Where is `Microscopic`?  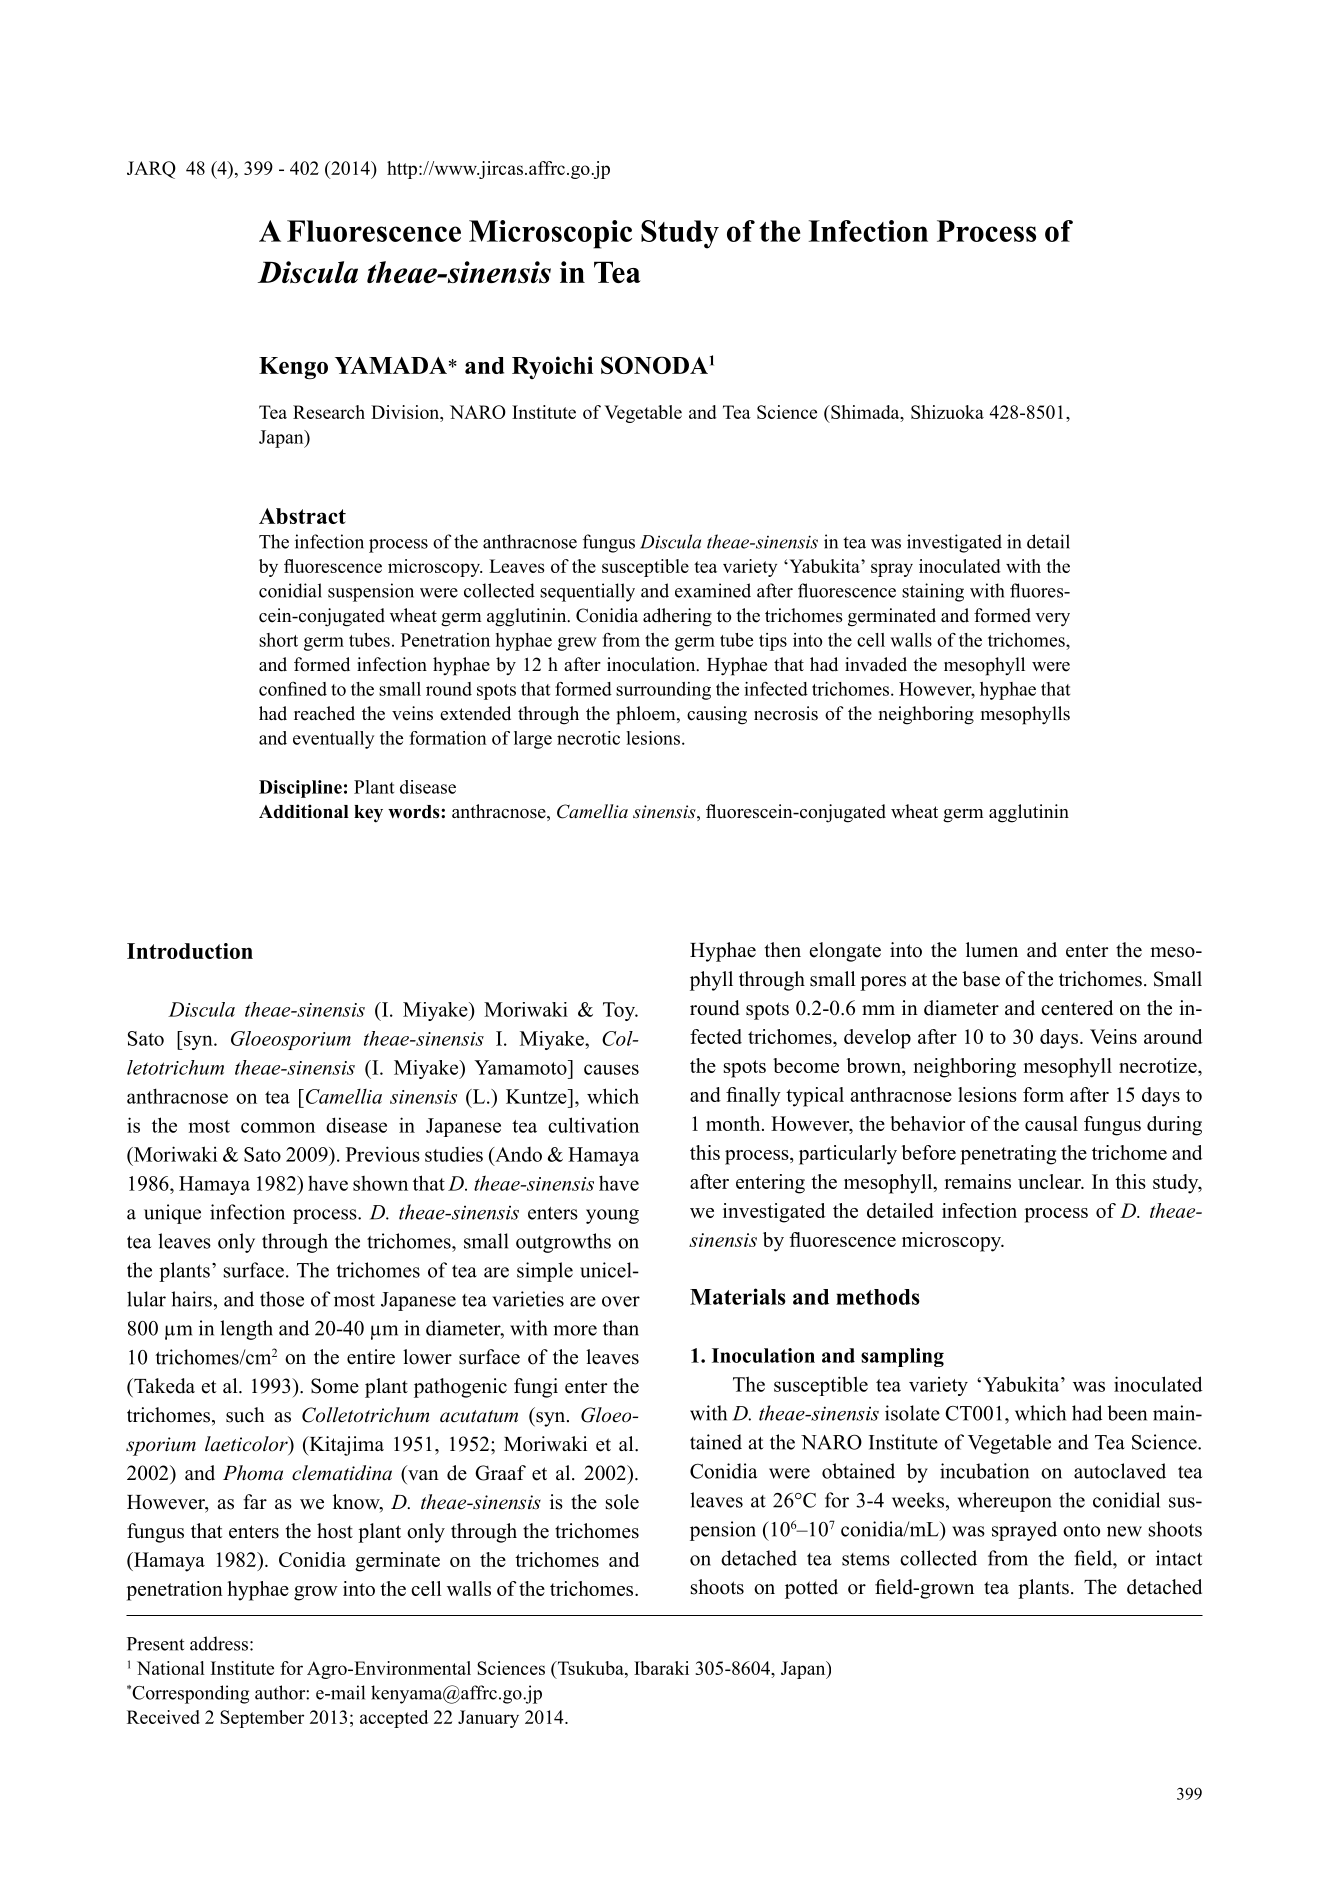 Microscopic is located at coordinates (550, 234).
